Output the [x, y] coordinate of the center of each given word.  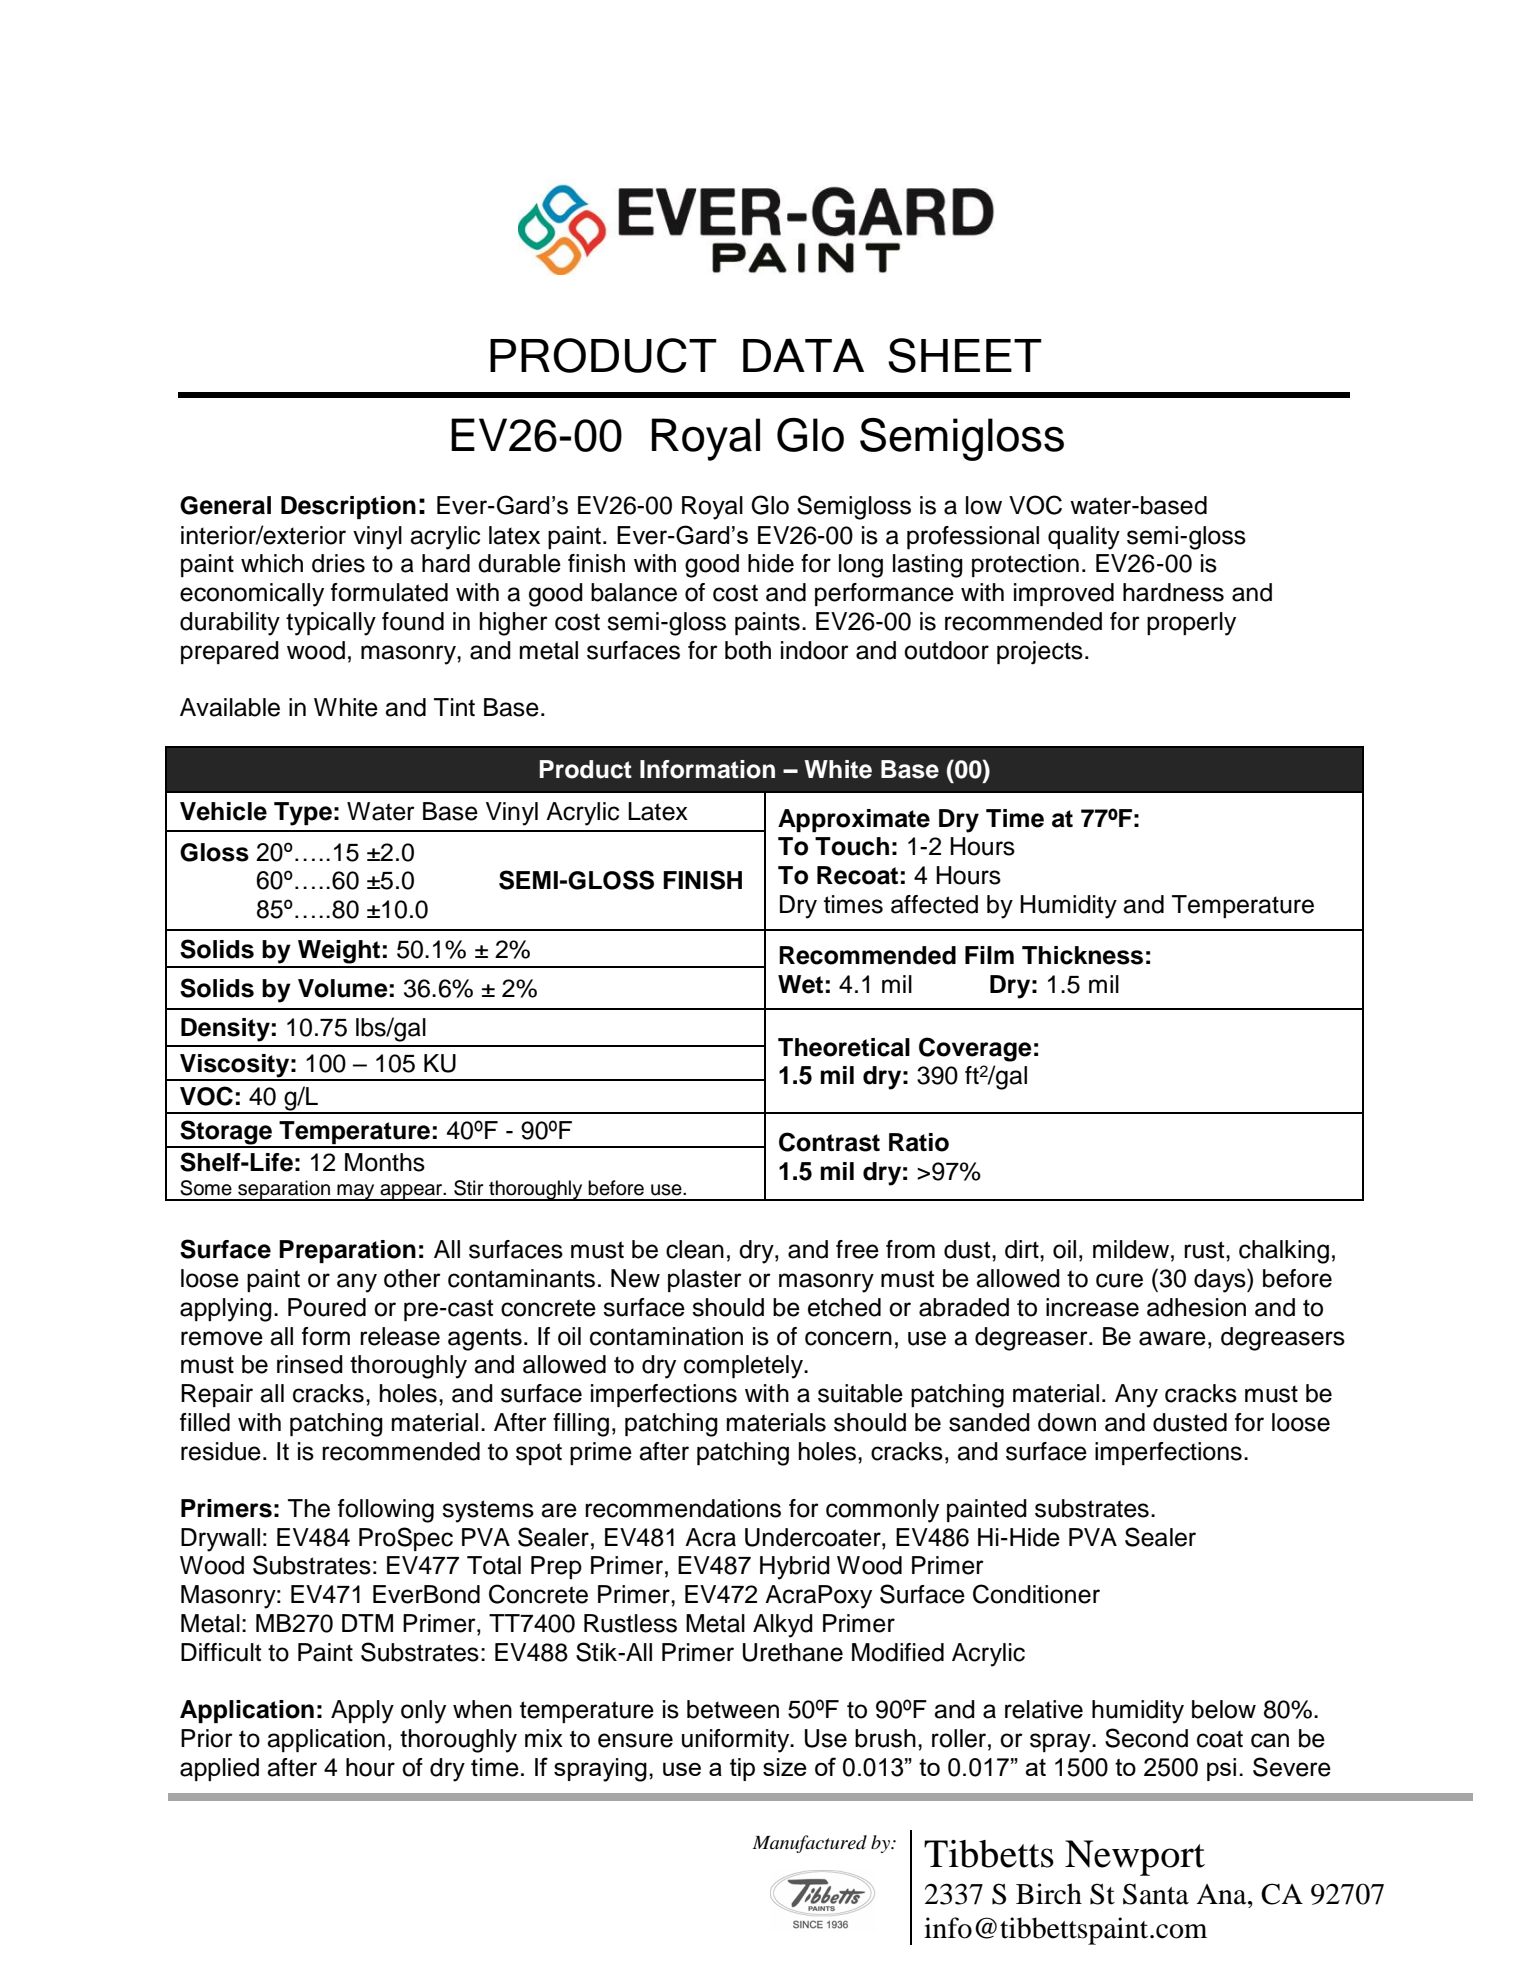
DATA [803, 355]
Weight [339, 952]
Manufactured [810, 1844]
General [225, 505]
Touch [852, 846]
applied [219, 1769]
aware [1172, 1338]
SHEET [965, 355]
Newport [1135, 1858]
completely [744, 1367]
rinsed [310, 1364]
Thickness [1082, 955]
